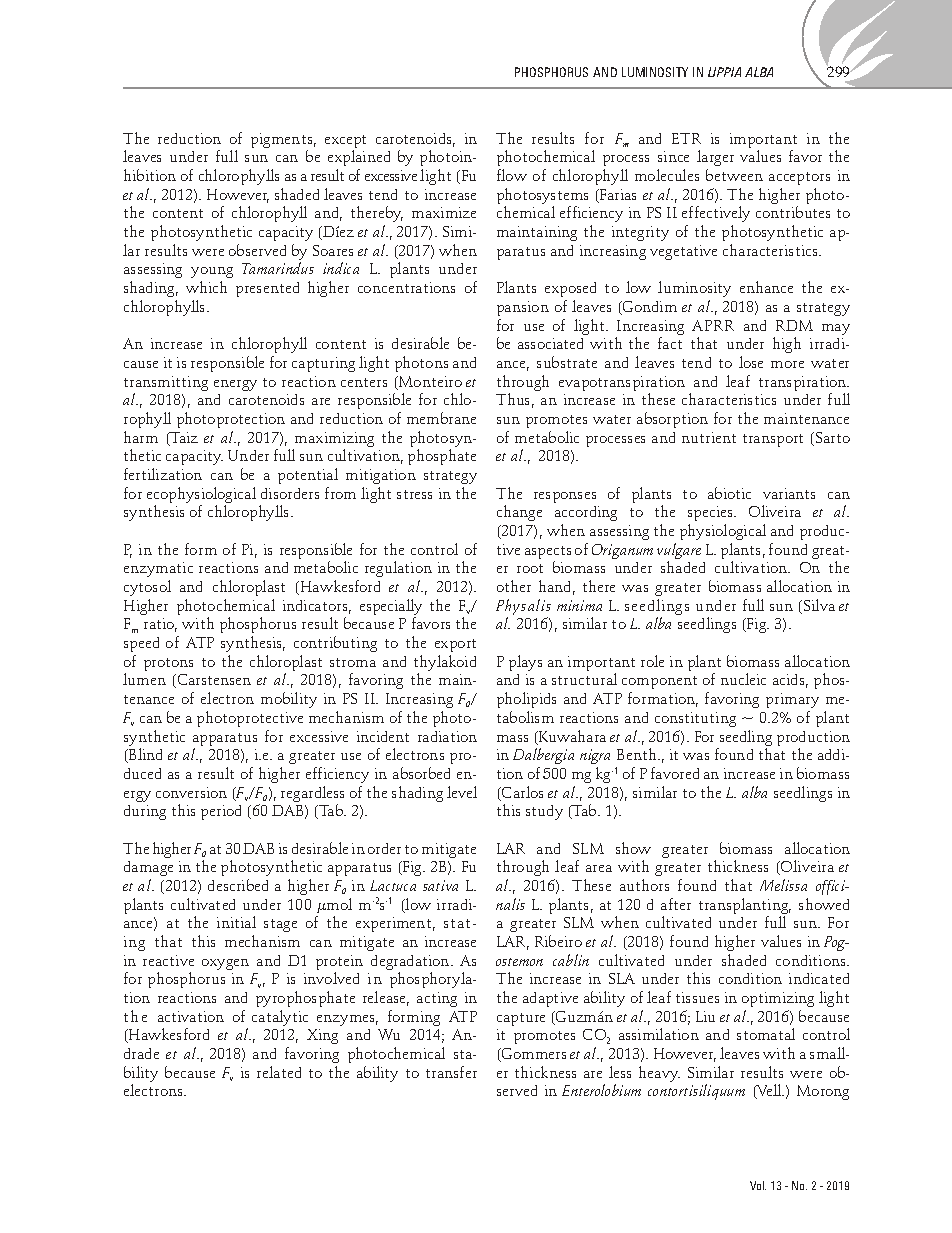 This page has width=952, height=1233. What do you see at coordinates (279, 1072) in the page?
I see `related` at bounding box center [279, 1072].
